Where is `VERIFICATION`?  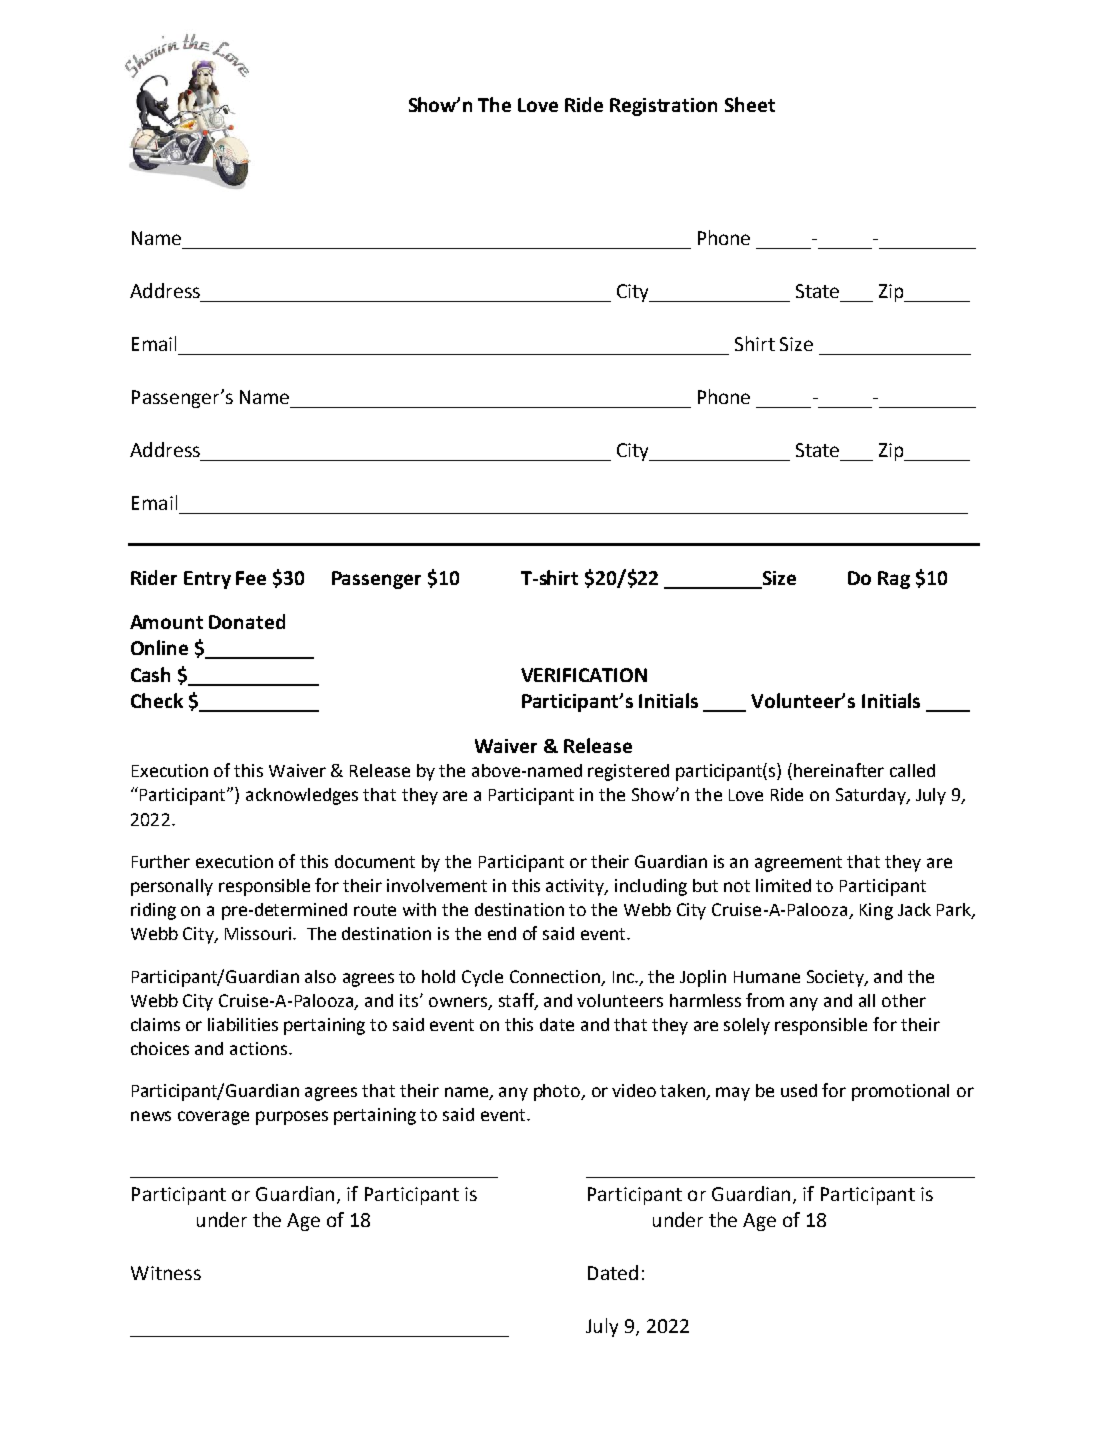 VERIFICATION is located at coordinates (584, 675).
